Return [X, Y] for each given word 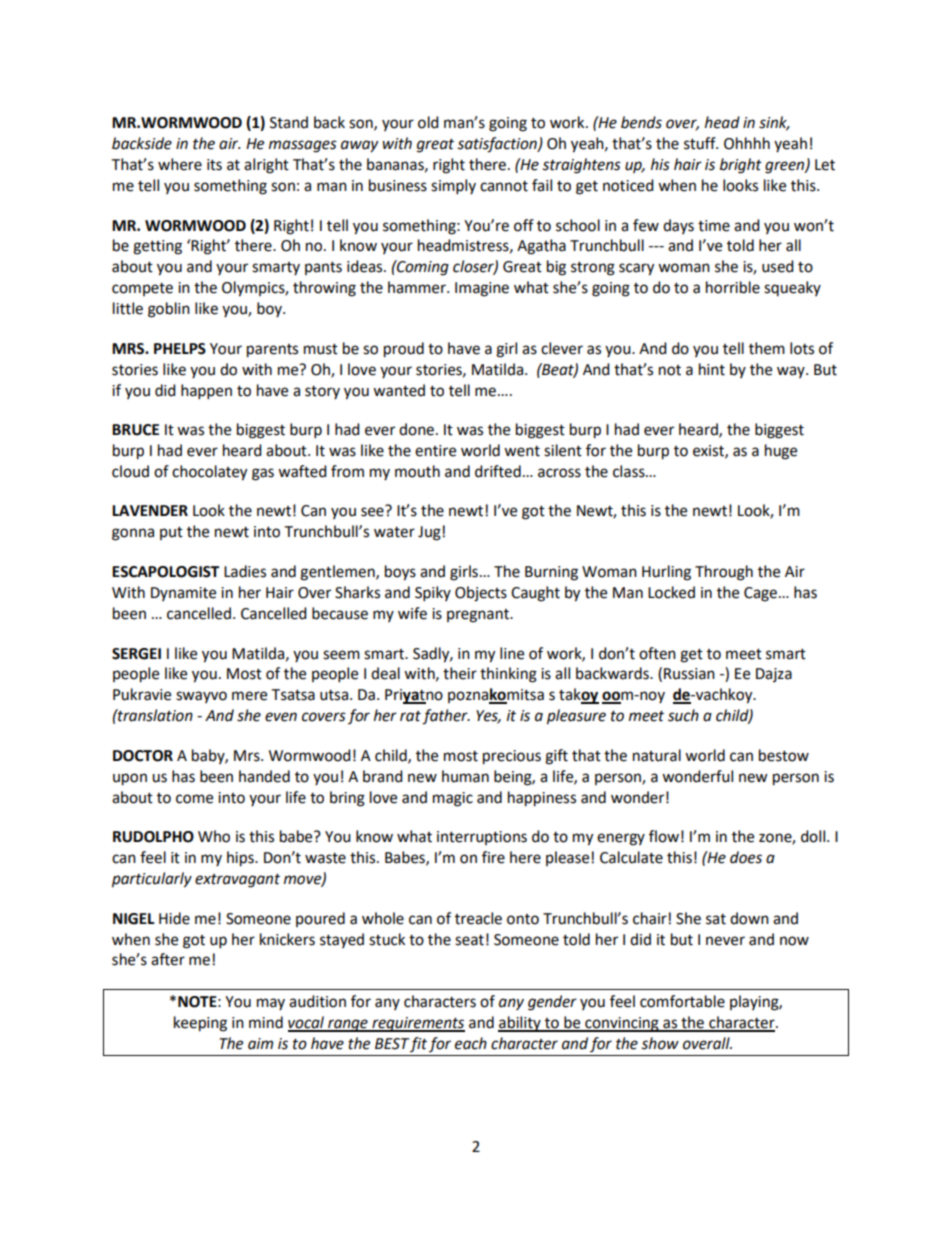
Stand [289, 122]
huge [781, 452]
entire [435, 451]
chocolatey [209, 473]
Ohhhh [747, 143]
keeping [200, 1024]
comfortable [682, 1001]
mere [249, 696]
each [471, 1043]
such [683, 715]
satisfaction [498, 145]
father [446, 717]
